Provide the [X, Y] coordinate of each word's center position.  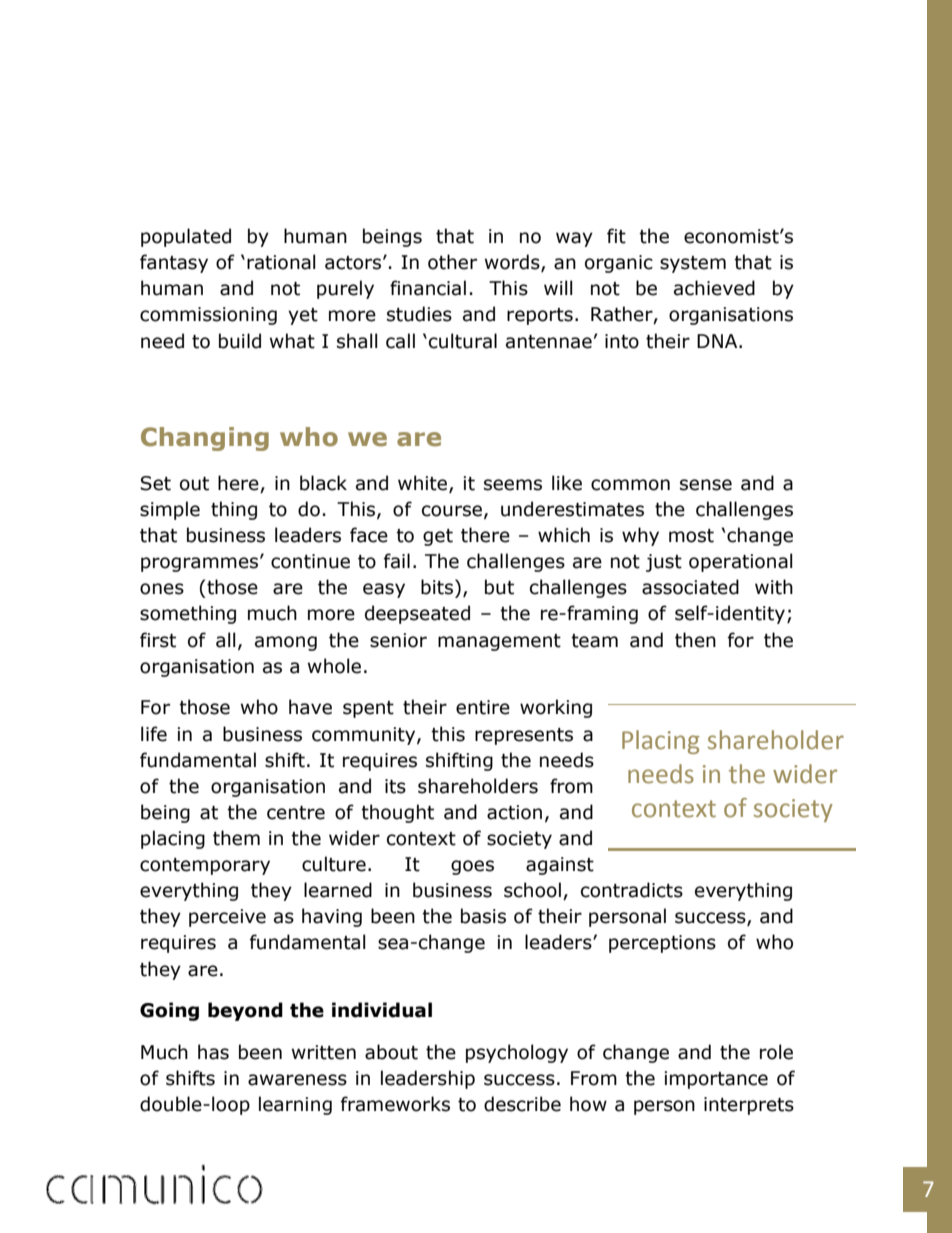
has [213, 1052]
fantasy [174, 263]
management [499, 642]
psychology [517, 1053]
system [693, 264]
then [695, 640]
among [286, 643]
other [452, 262]
